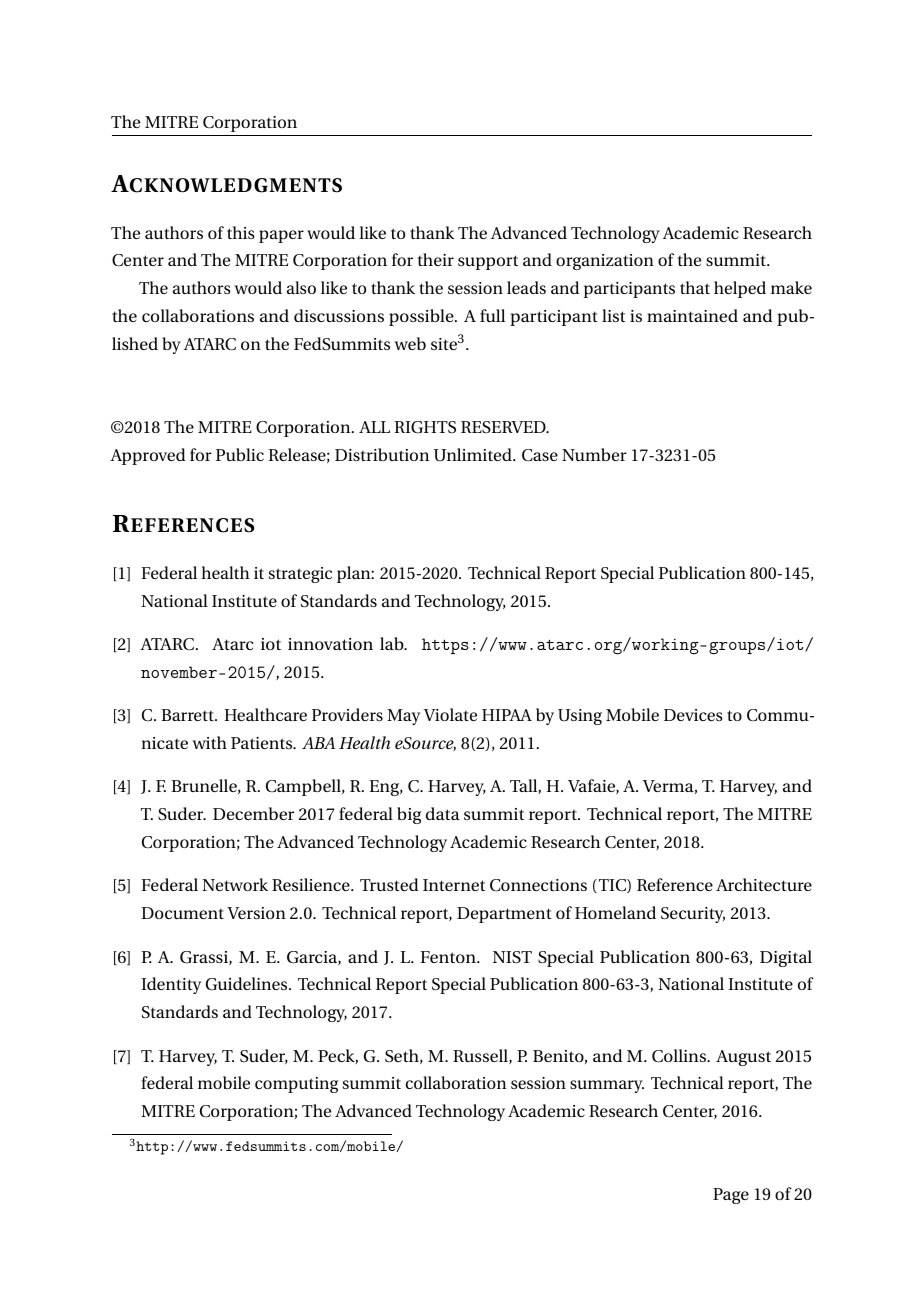  I want to click on Approved, so click(148, 456).
